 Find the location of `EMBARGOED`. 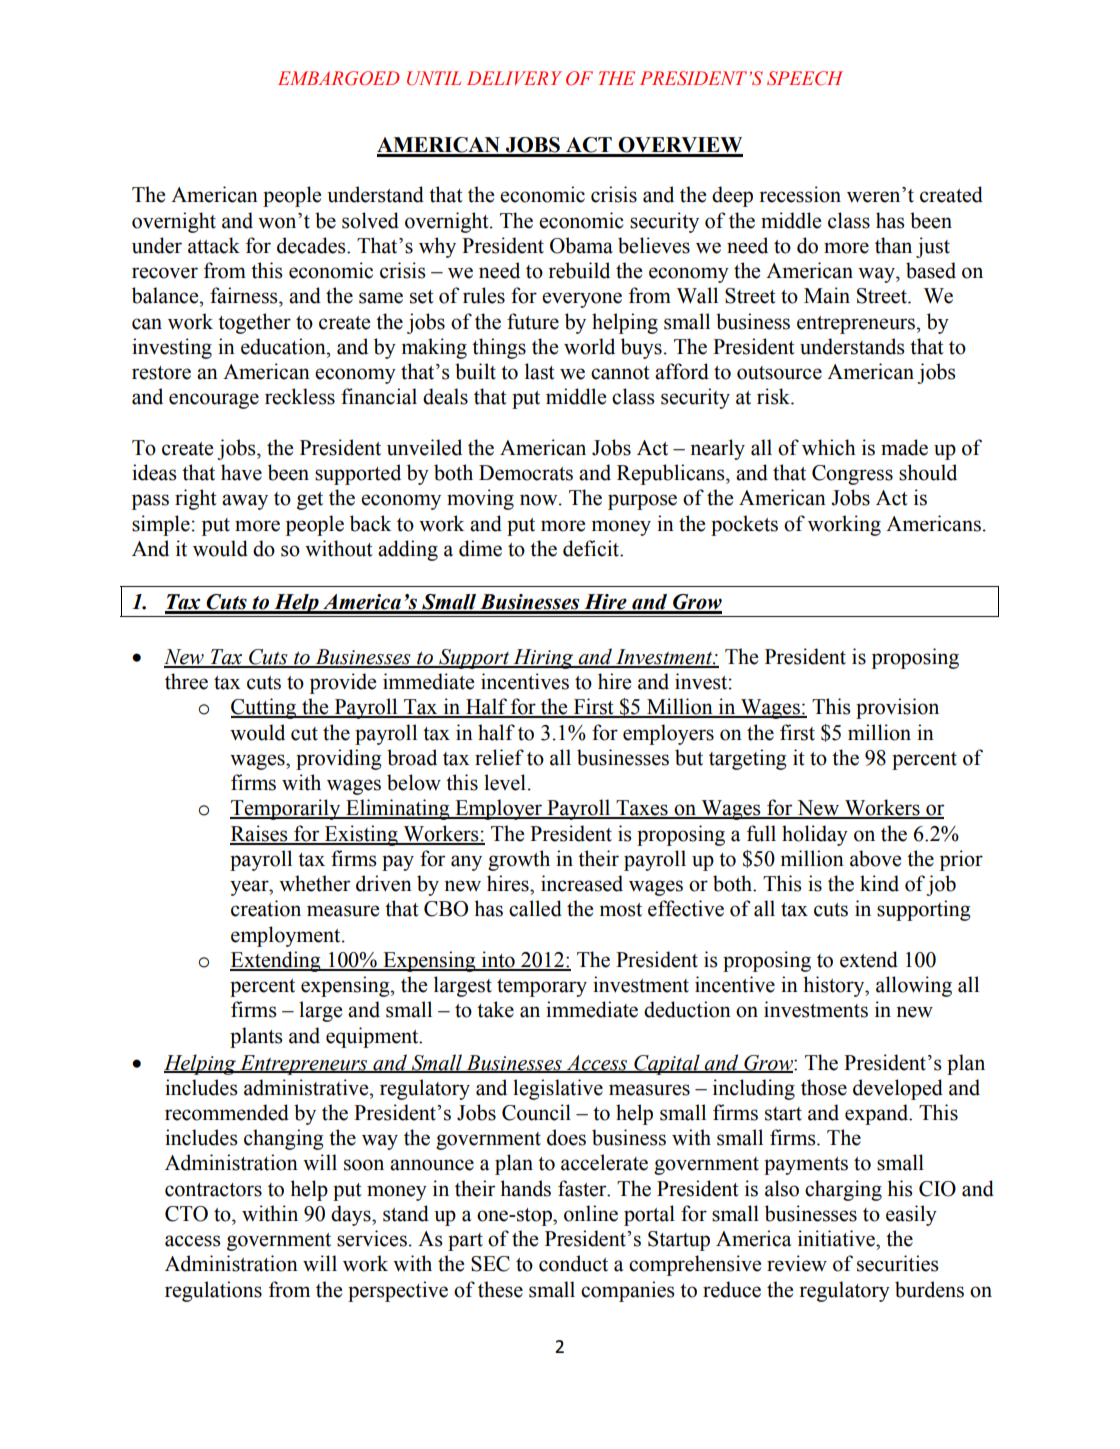

EMBARGOED is located at coordinates (339, 78).
